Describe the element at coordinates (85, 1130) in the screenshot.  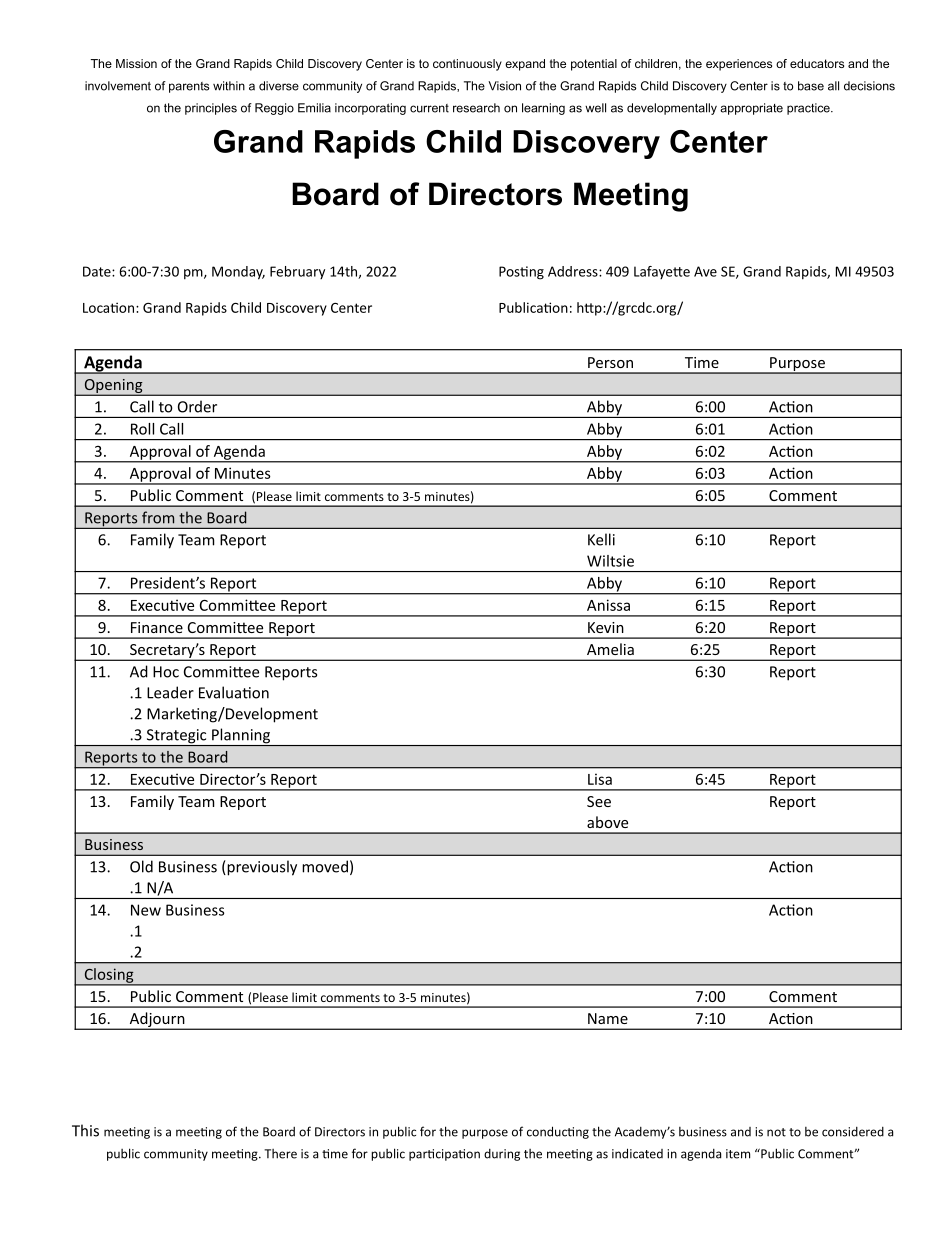
I see `This` at that location.
